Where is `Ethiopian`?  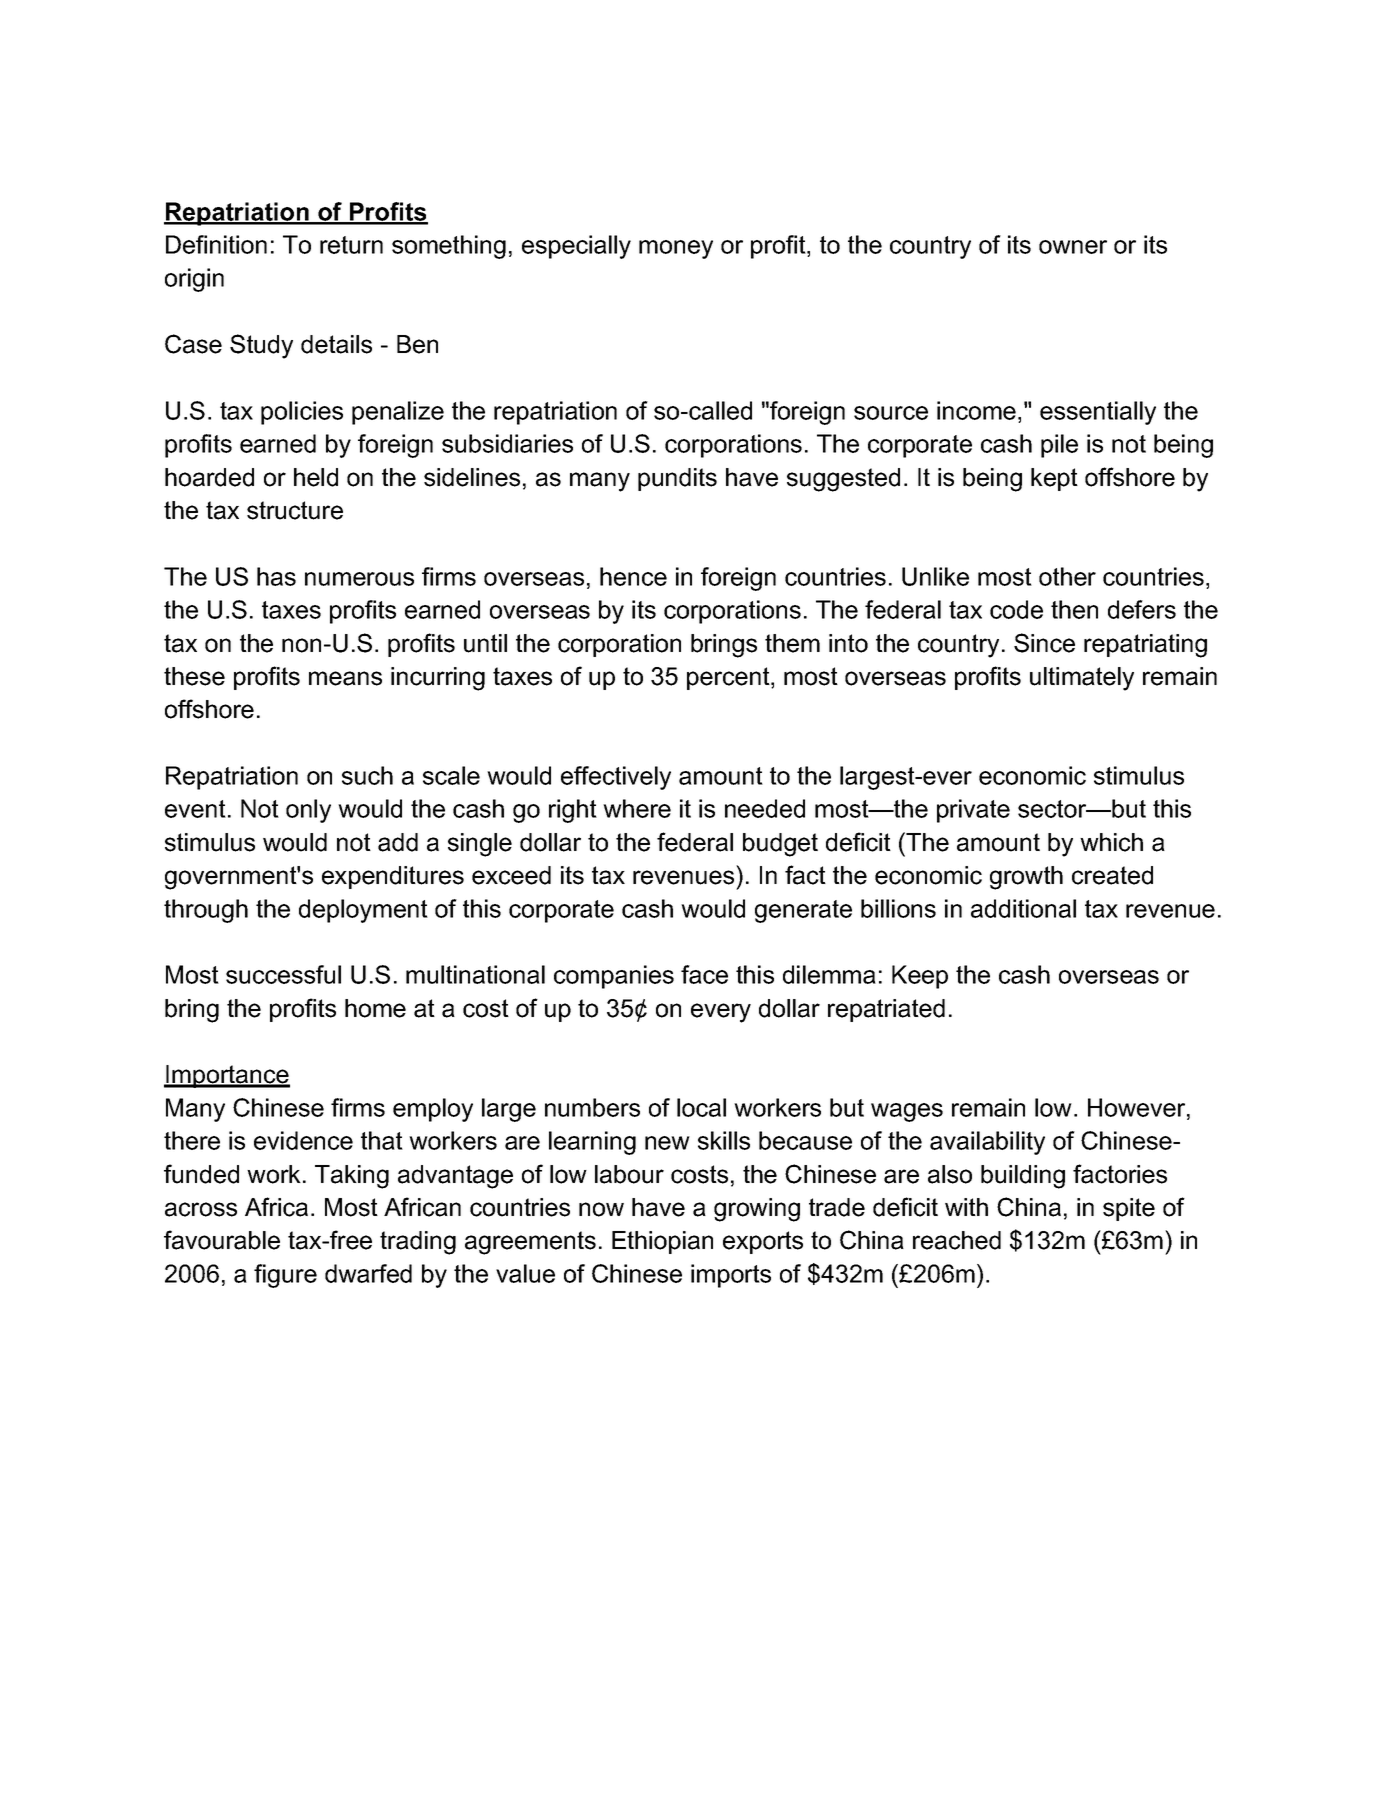 Ethiopian is located at coordinates (662, 1242).
